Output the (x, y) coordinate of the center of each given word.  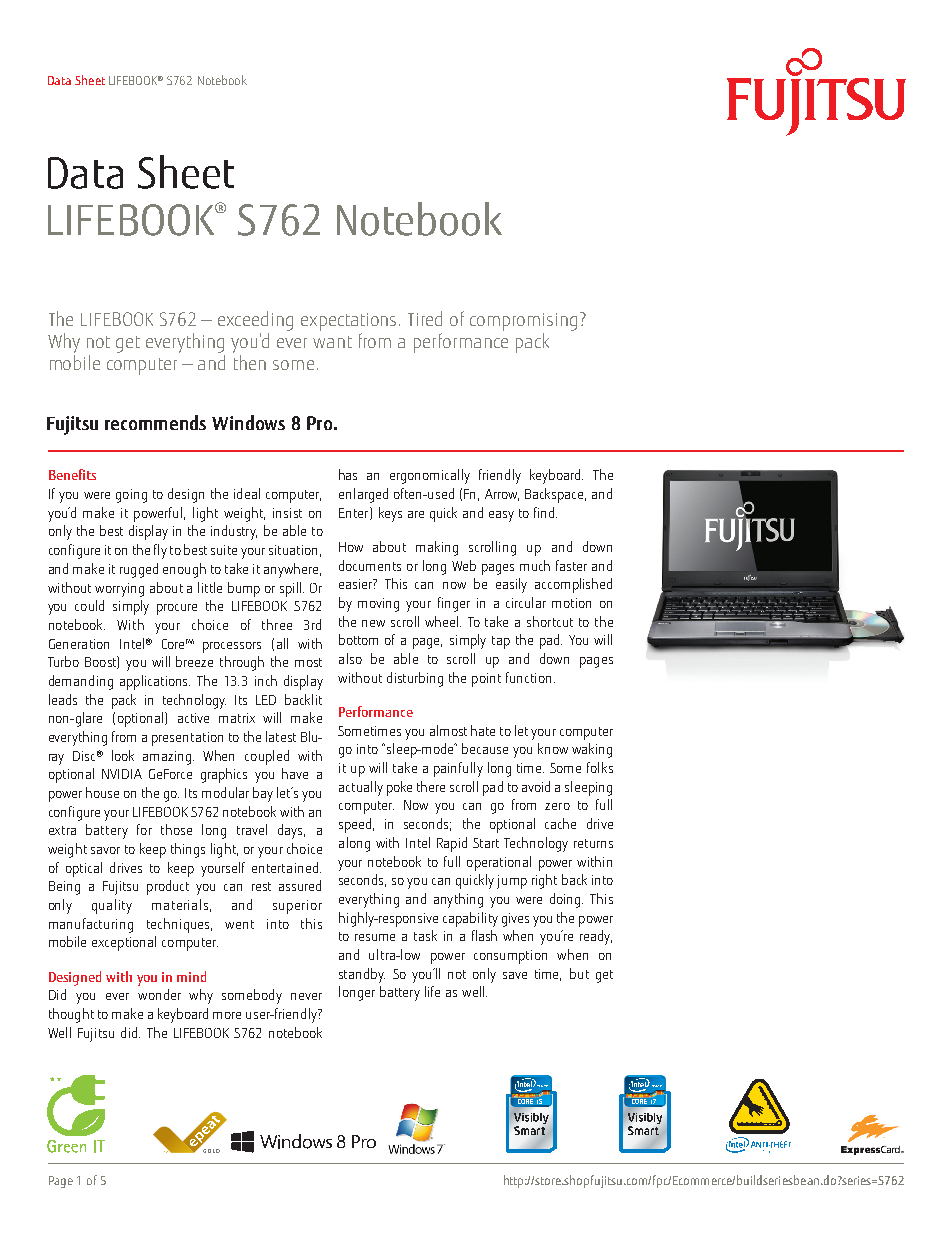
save (515, 975)
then (250, 362)
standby (362, 975)
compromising (523, 322)
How (351, 547)
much (535, 565)
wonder (159, 994)
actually (361, 788)
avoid (536, 786)
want (332, 342)
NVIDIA (122, 774)
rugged (139, 570)
